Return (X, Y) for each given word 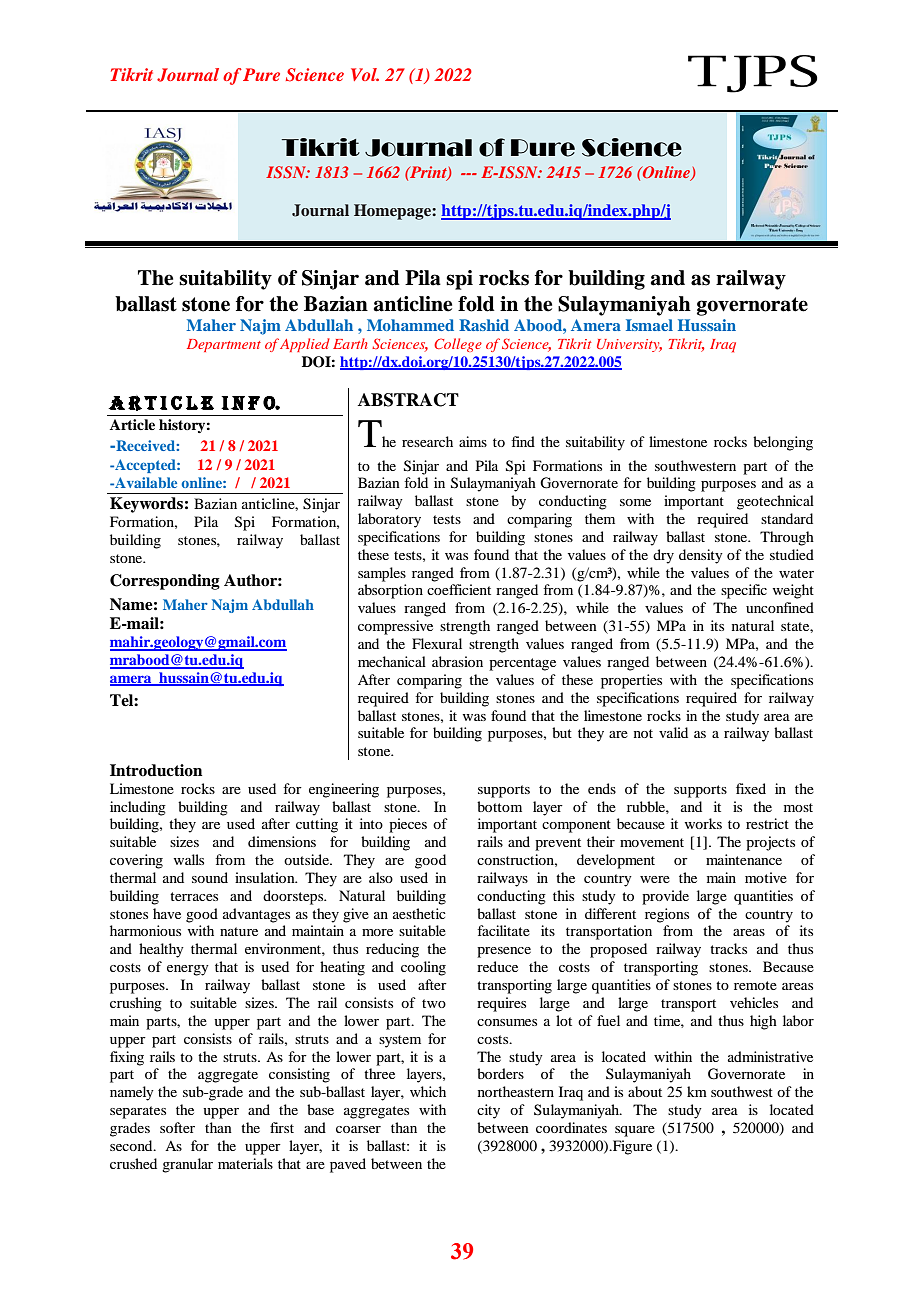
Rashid (484, 325)
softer (177, 1127)
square (635, 1131)
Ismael (649, 325)
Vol (365, 74)
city (488, 1111)
